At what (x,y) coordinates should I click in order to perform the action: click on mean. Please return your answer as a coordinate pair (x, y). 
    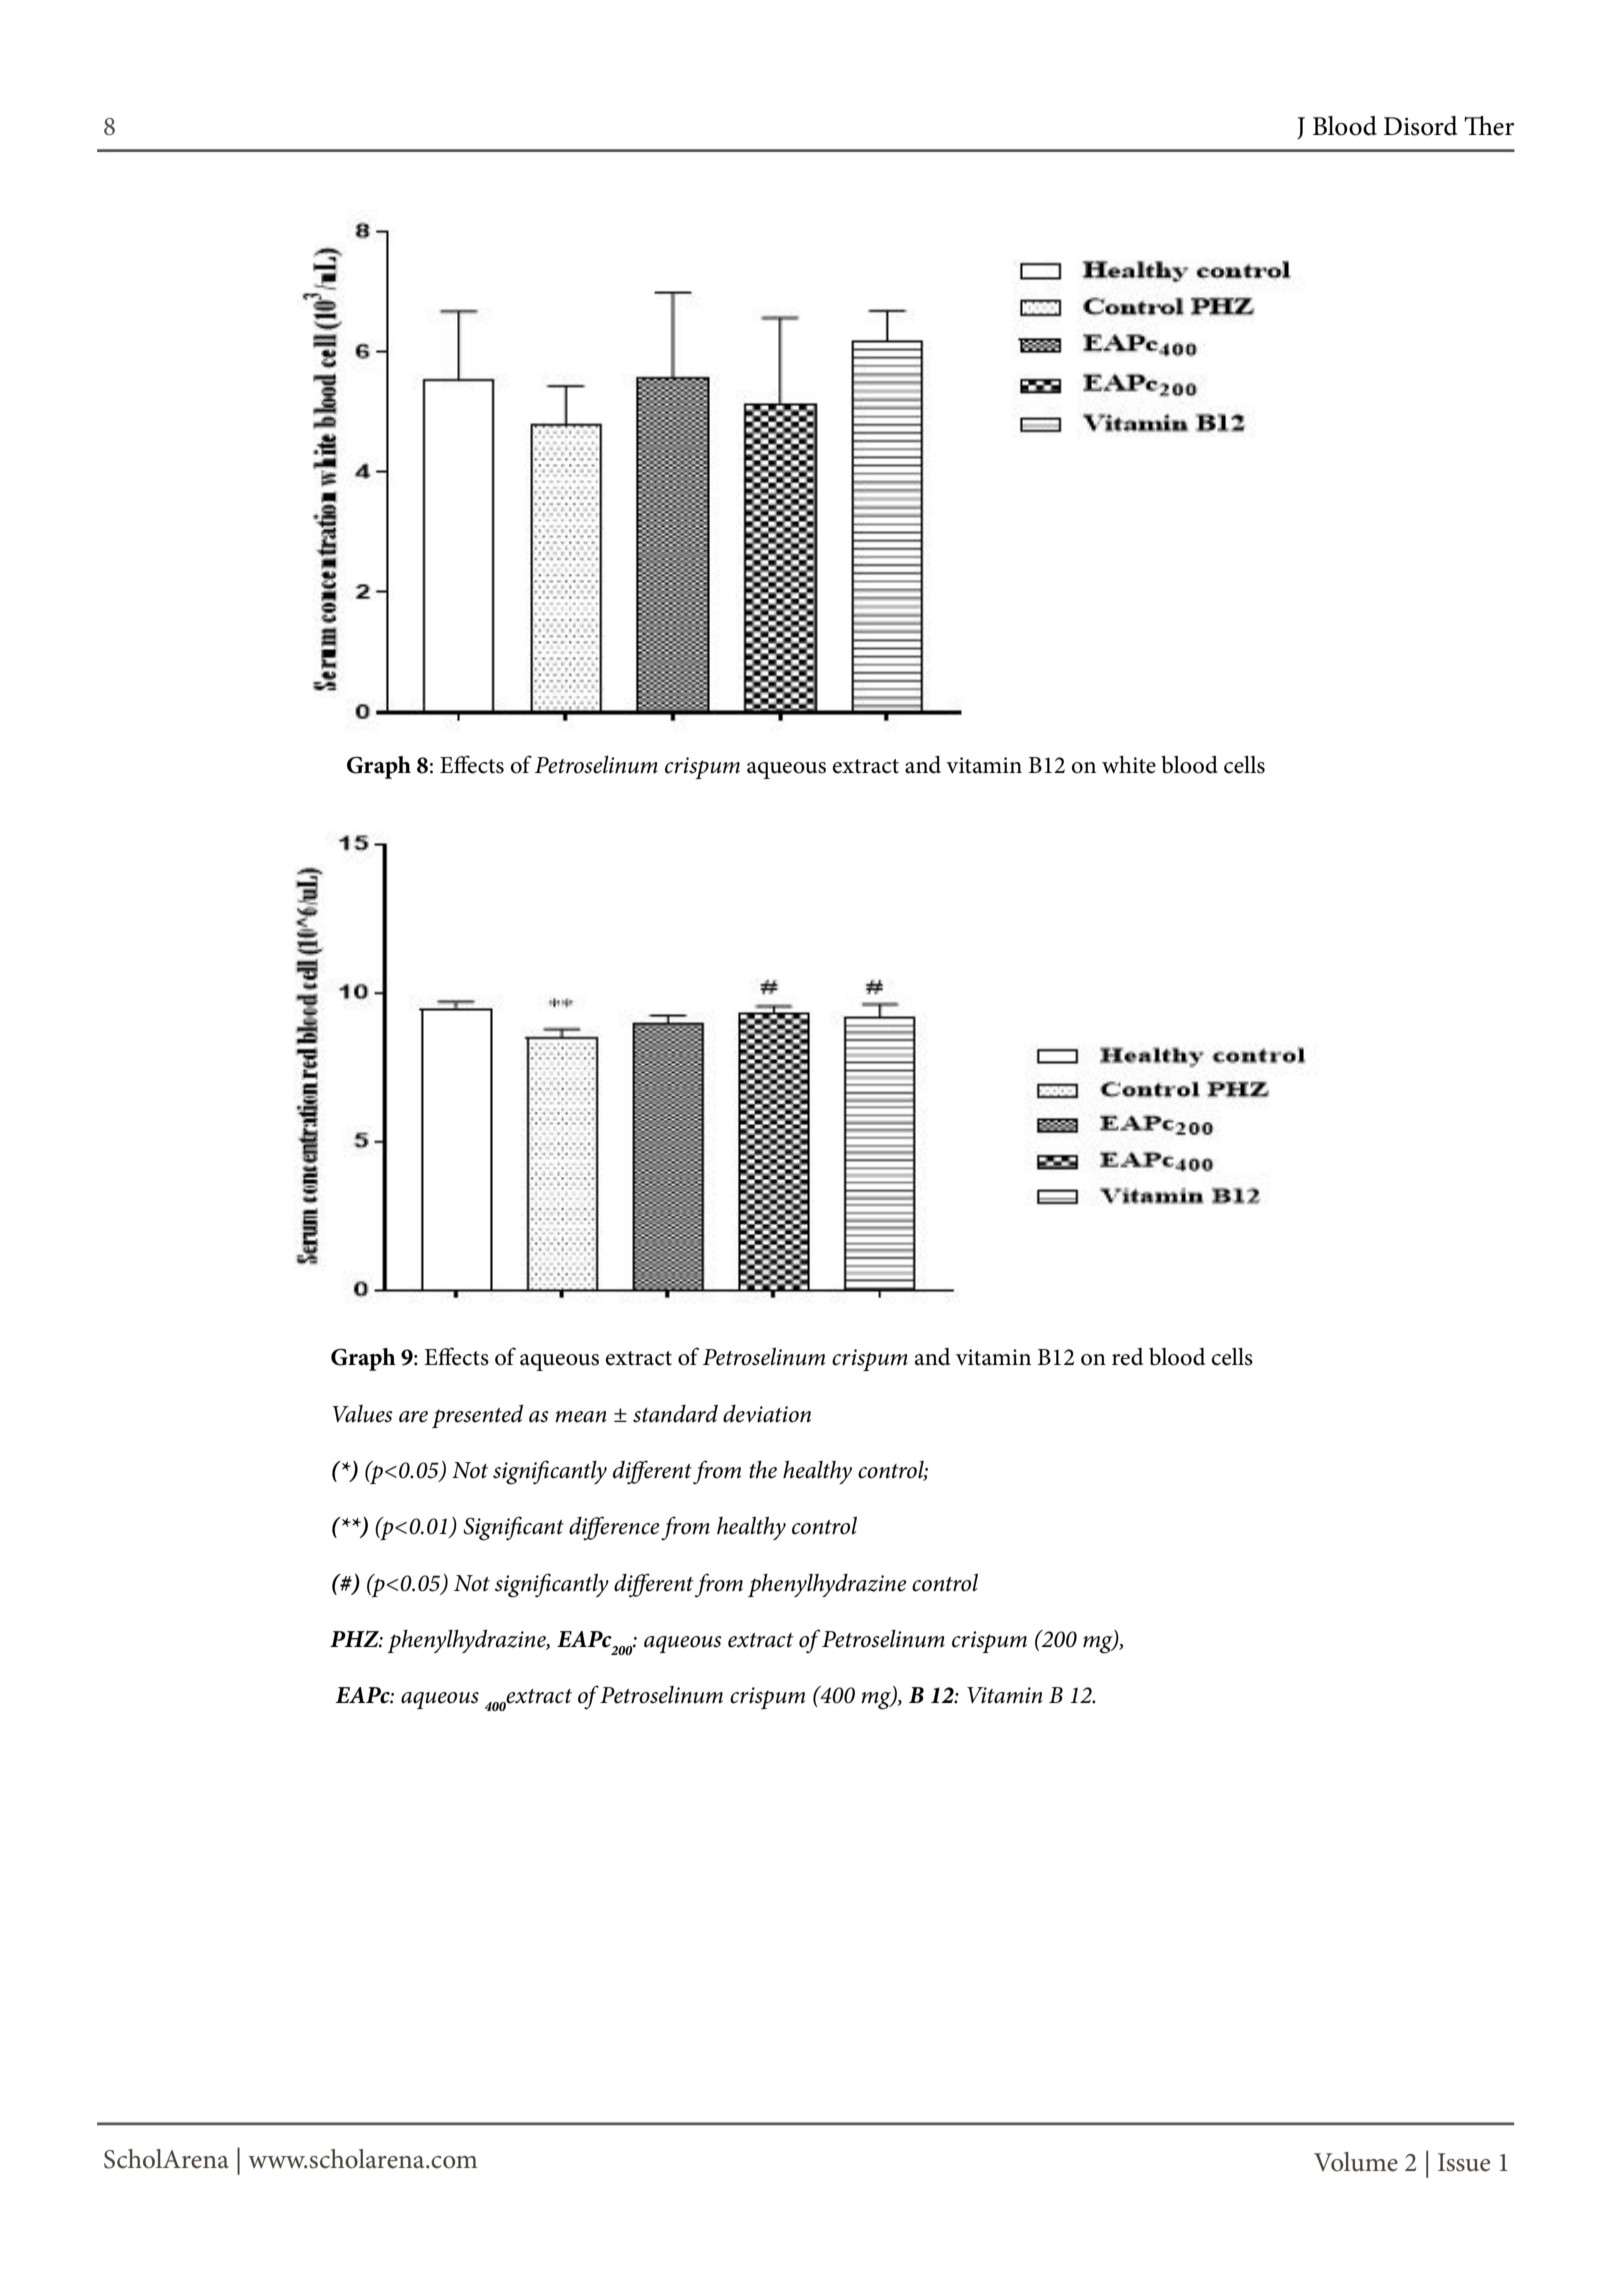
    Looking at the image, I should click on (580, 1417).
